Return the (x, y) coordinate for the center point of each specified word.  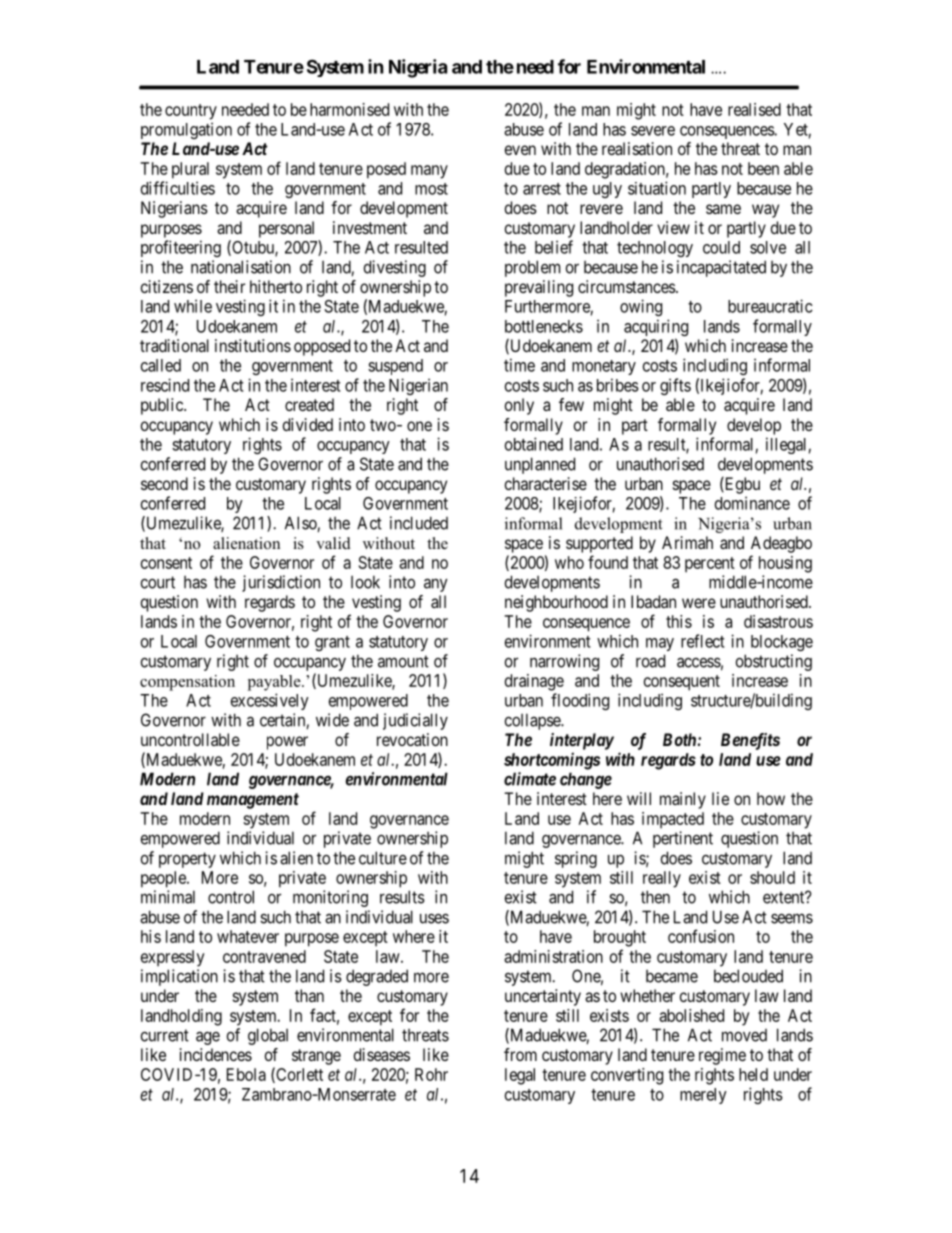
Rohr (431, 1074)
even (520, 150)
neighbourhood (556, 603)
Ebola (246, 1074)
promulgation (186, 130)
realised (754, 109)
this (679, 621)
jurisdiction (281, 583)
